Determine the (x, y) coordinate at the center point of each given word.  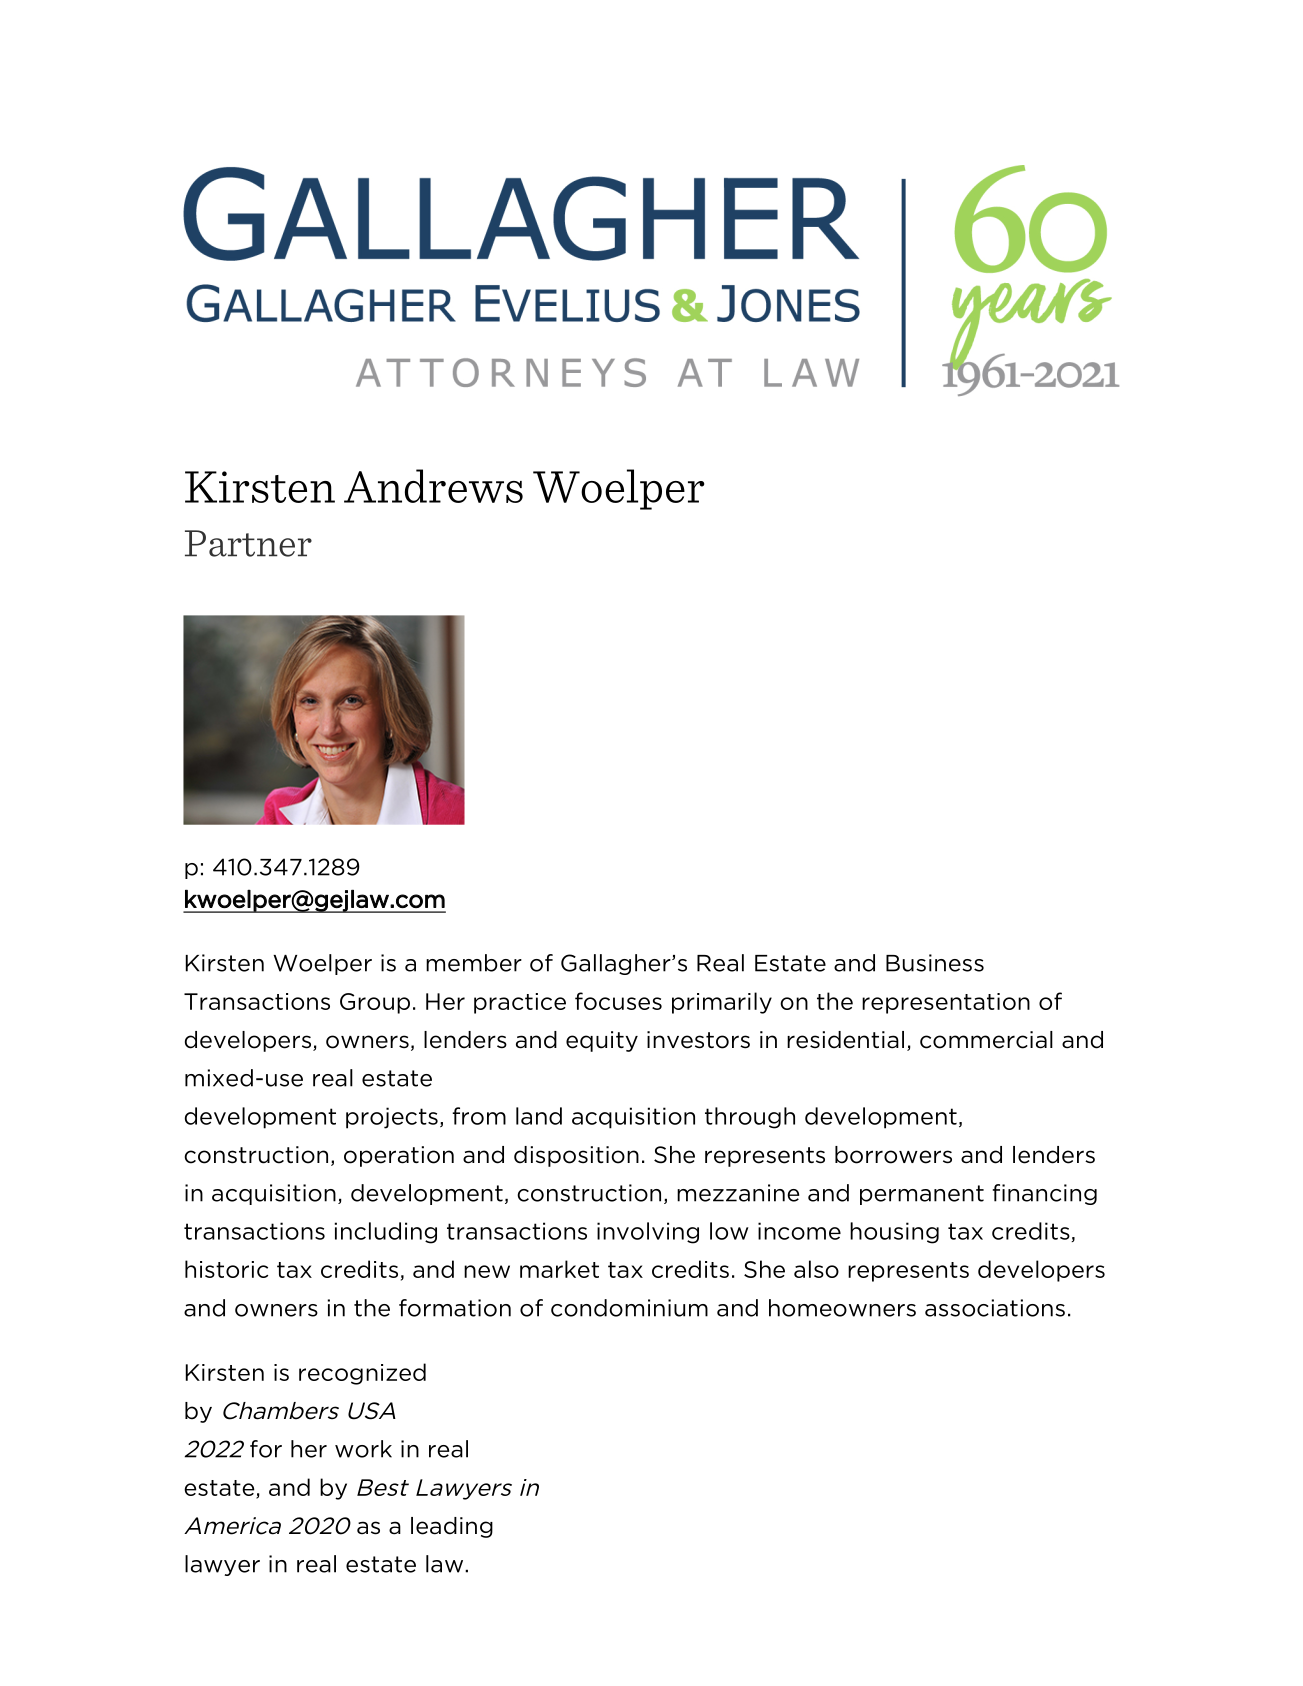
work (363, 1449)
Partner (248, 543)
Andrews (433, 486)
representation (946, 1003)
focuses (618, 1001)
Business (935, 963)
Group (375, 1003)
